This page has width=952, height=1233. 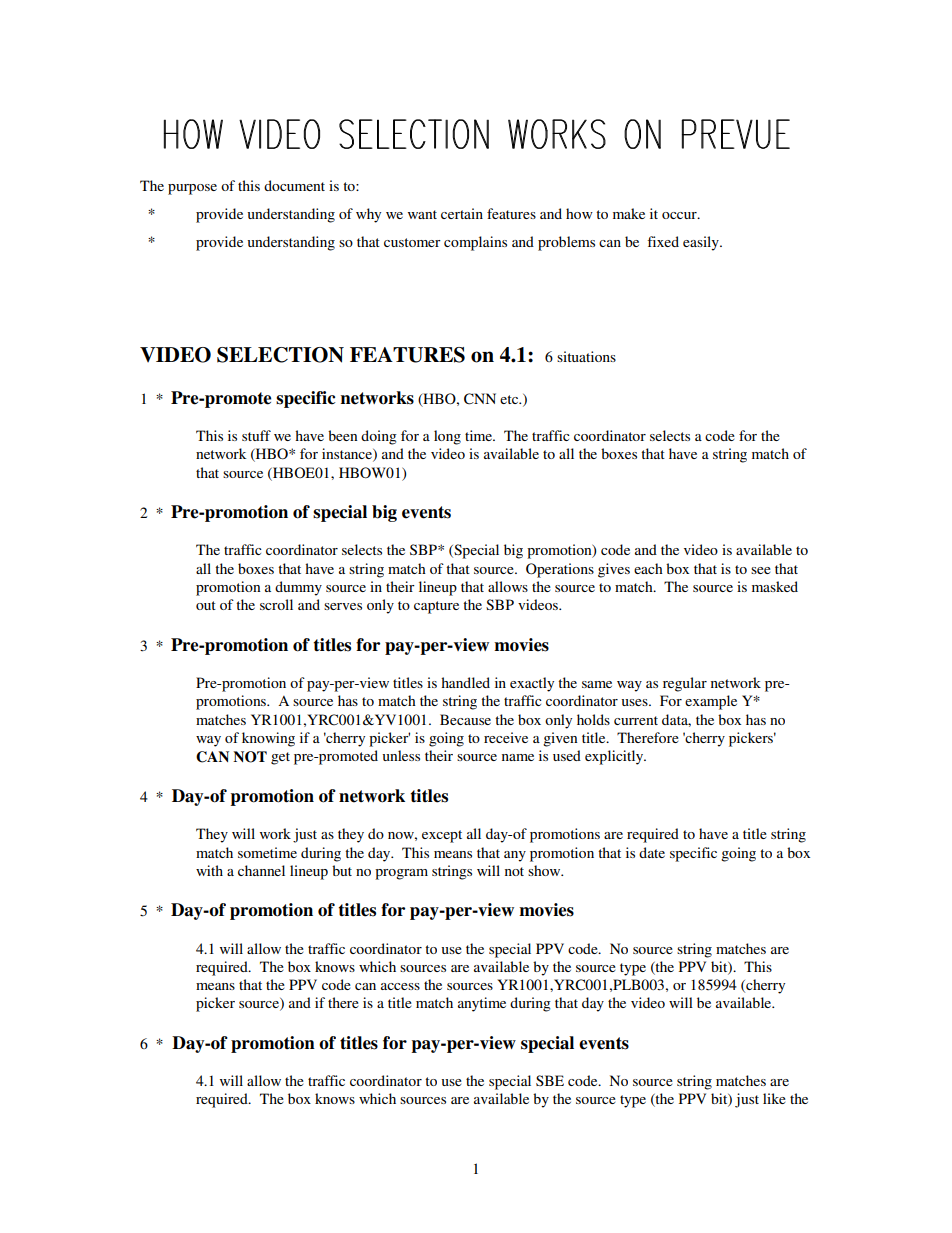 What do you see at coordinates (294, 185) in the page?
I see `document` at bounding box center [294, 185].
